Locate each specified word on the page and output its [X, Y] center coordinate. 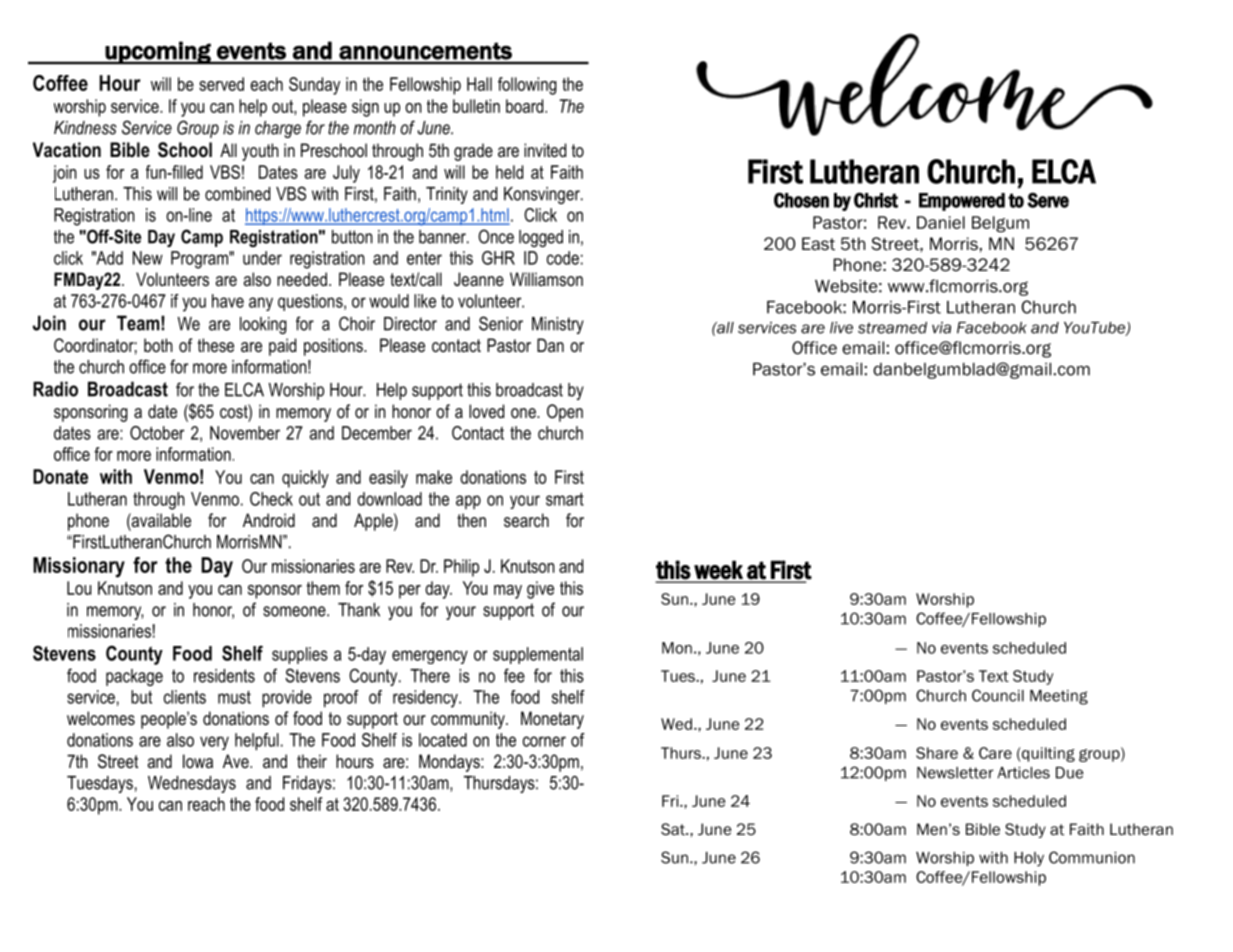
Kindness [85, 128]
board [526, 106]
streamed [892, 328]
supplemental [538, 655]
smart [565, 499]
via [941, 328]
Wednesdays [192, 784]
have [228, 301]
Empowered [962, 202]
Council [998, 695]
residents [224, 676]
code [563, 258]
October [157, 433]
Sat [674, 829]
